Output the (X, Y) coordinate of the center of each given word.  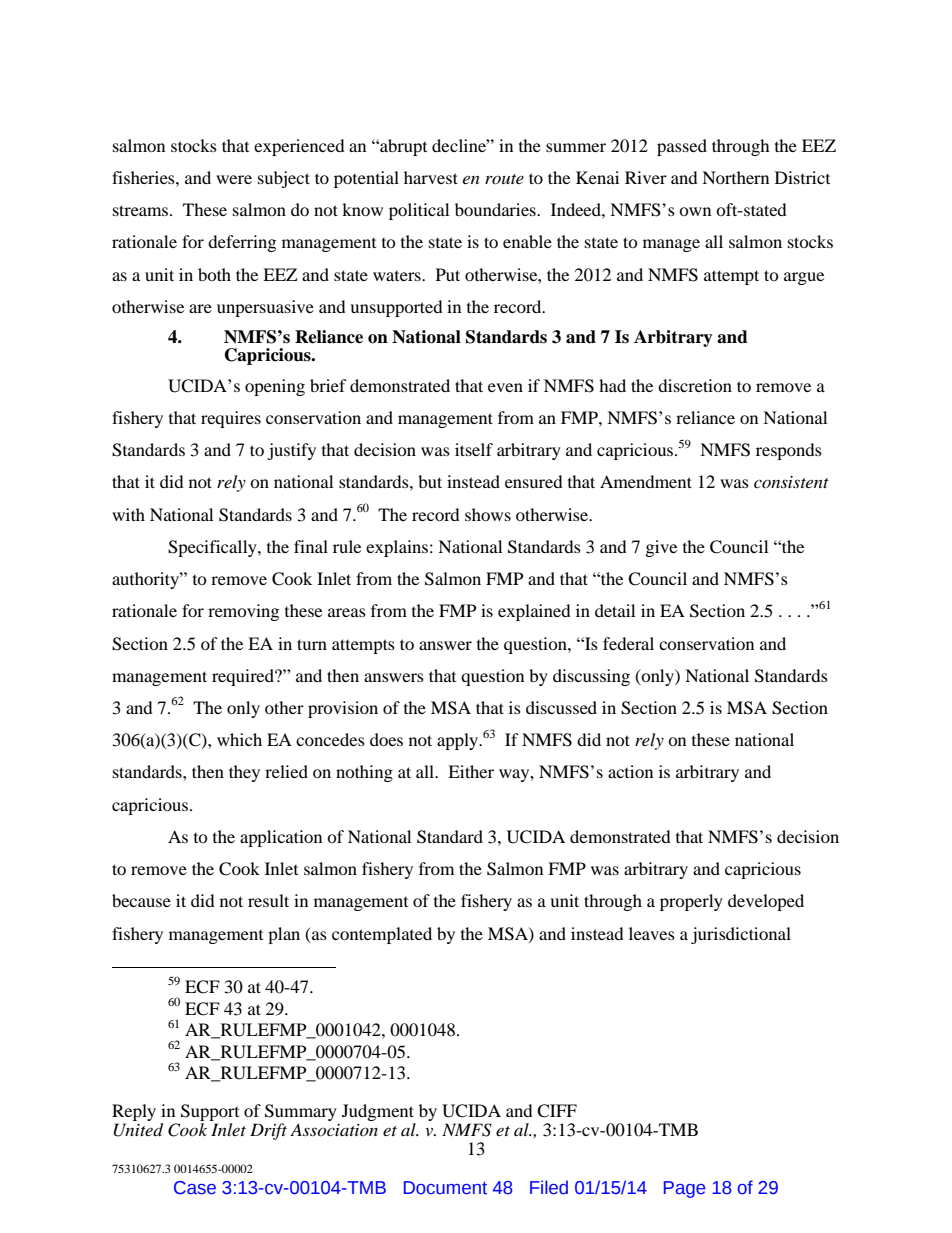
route (504, 179)
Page (684, 1189)
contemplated (382, 935)
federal (628, 643)
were (234, 179)
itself (474, 449)
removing (243, 612)
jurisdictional (741, 935)
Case (195, 1188)
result (268, 900)
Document (445, 1188)
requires (231, 419)
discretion (695, 385)
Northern (735, 177)
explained (534, 612)
